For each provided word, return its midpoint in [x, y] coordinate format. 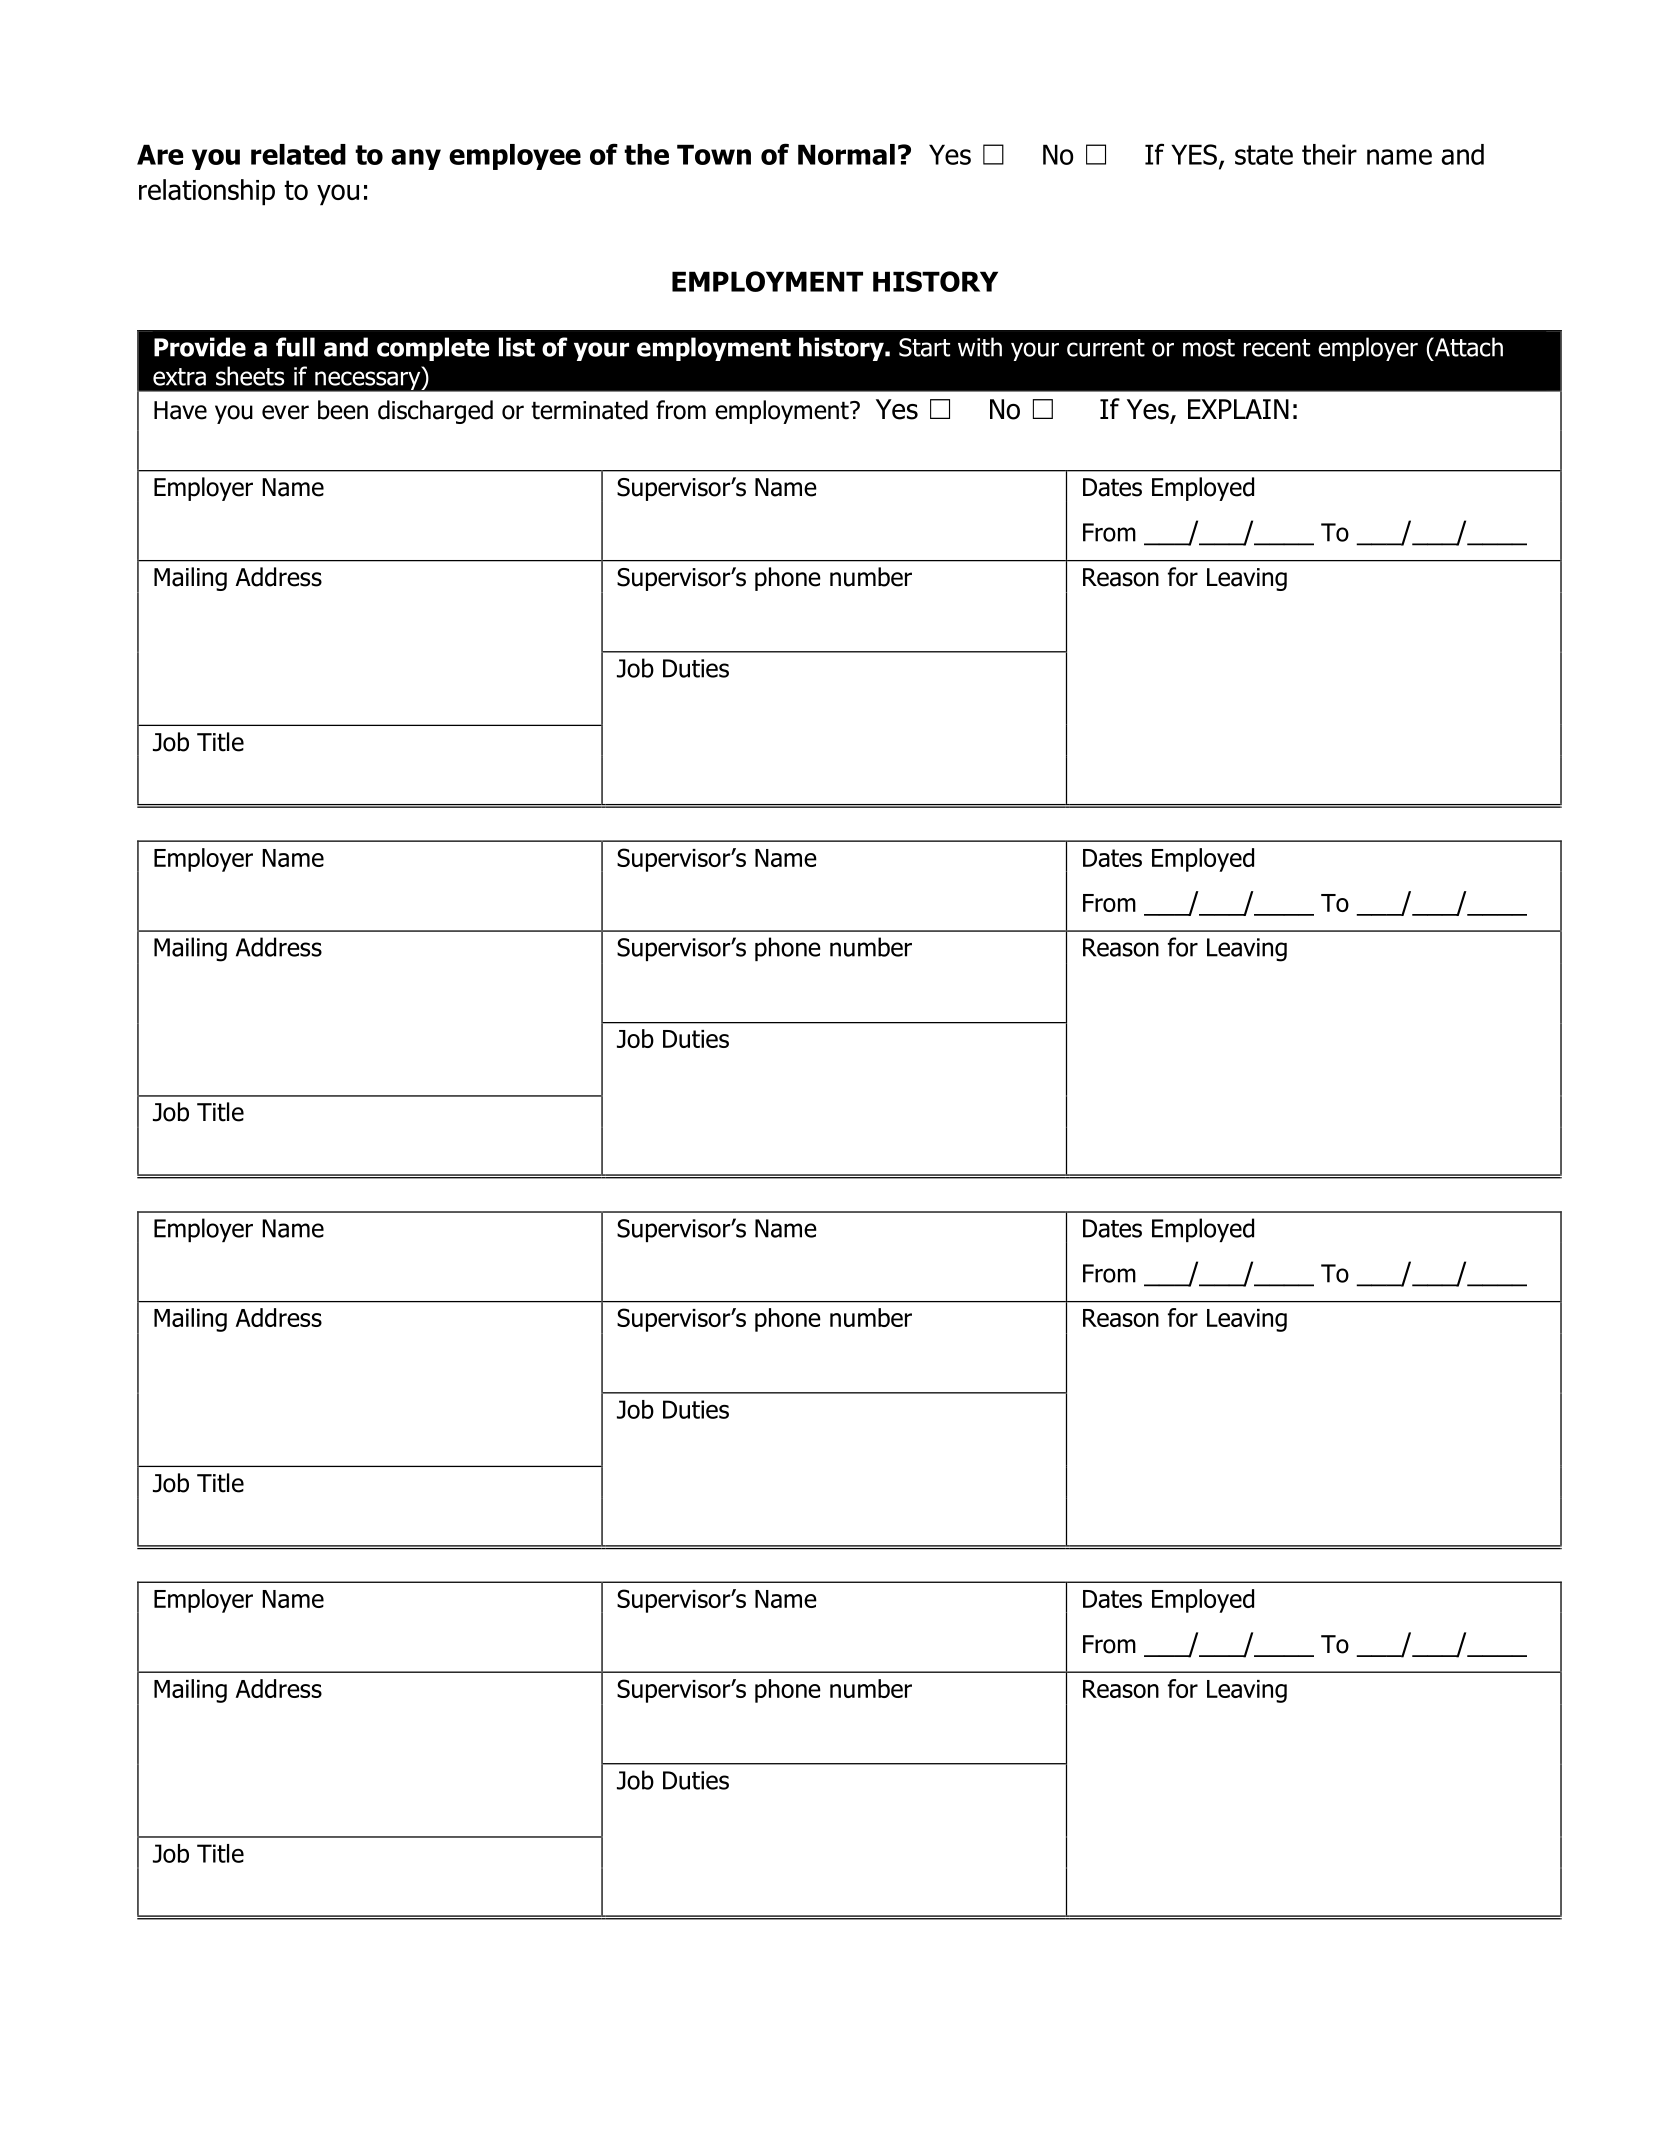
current [1106, 348]
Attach [1468, 347]
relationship [207, 192]
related [298, 154]
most [1209, 348]
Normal [846, 154]
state [1264, 155]
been [343, 410]
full [295, 347]
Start [924, 347]
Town [714, 154]
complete [433, 349]
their [1329, 154]
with [980, 347]
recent [1277, 348]
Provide [200, 347]
